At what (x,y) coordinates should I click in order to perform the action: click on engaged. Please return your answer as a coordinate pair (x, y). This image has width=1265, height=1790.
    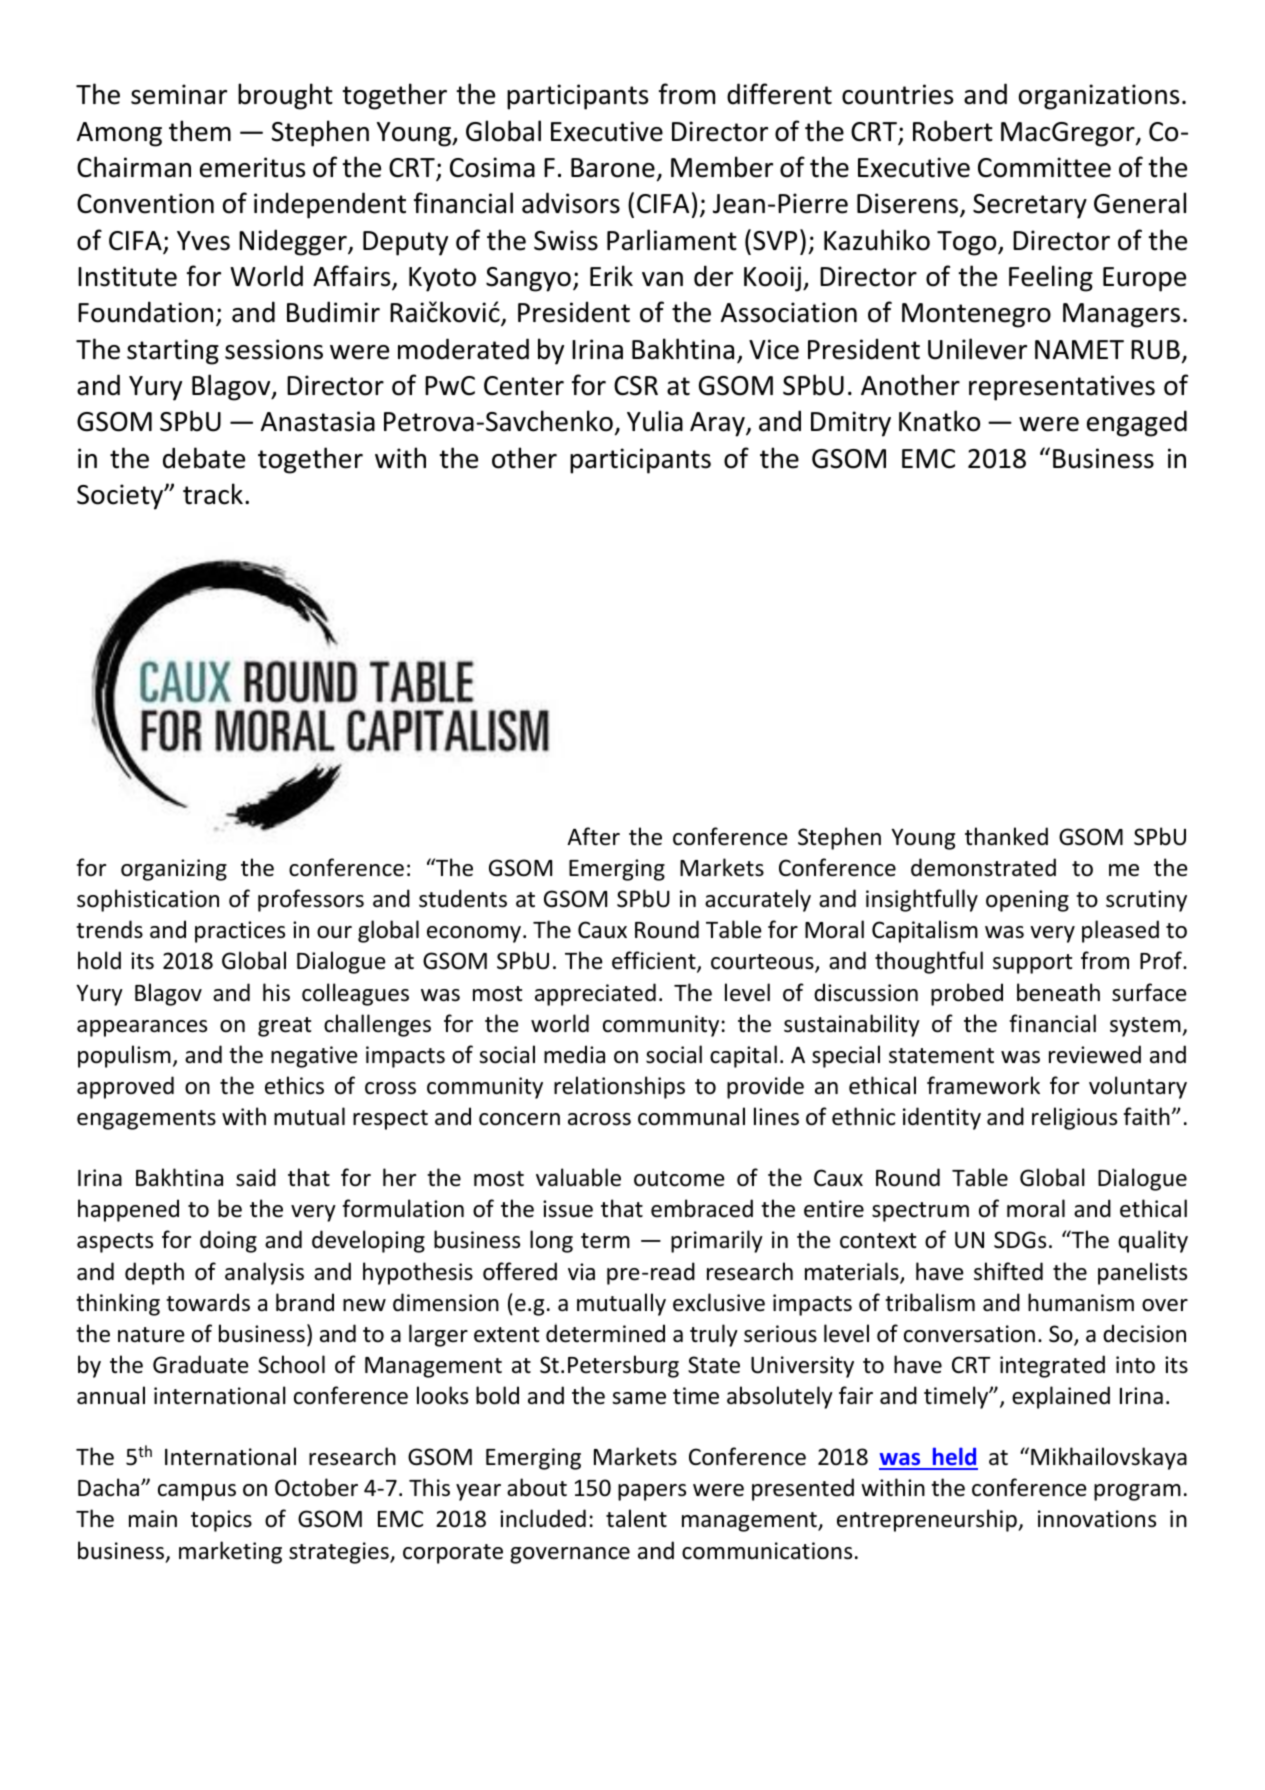
    Looking at the image, I should click on (1137, 423).
